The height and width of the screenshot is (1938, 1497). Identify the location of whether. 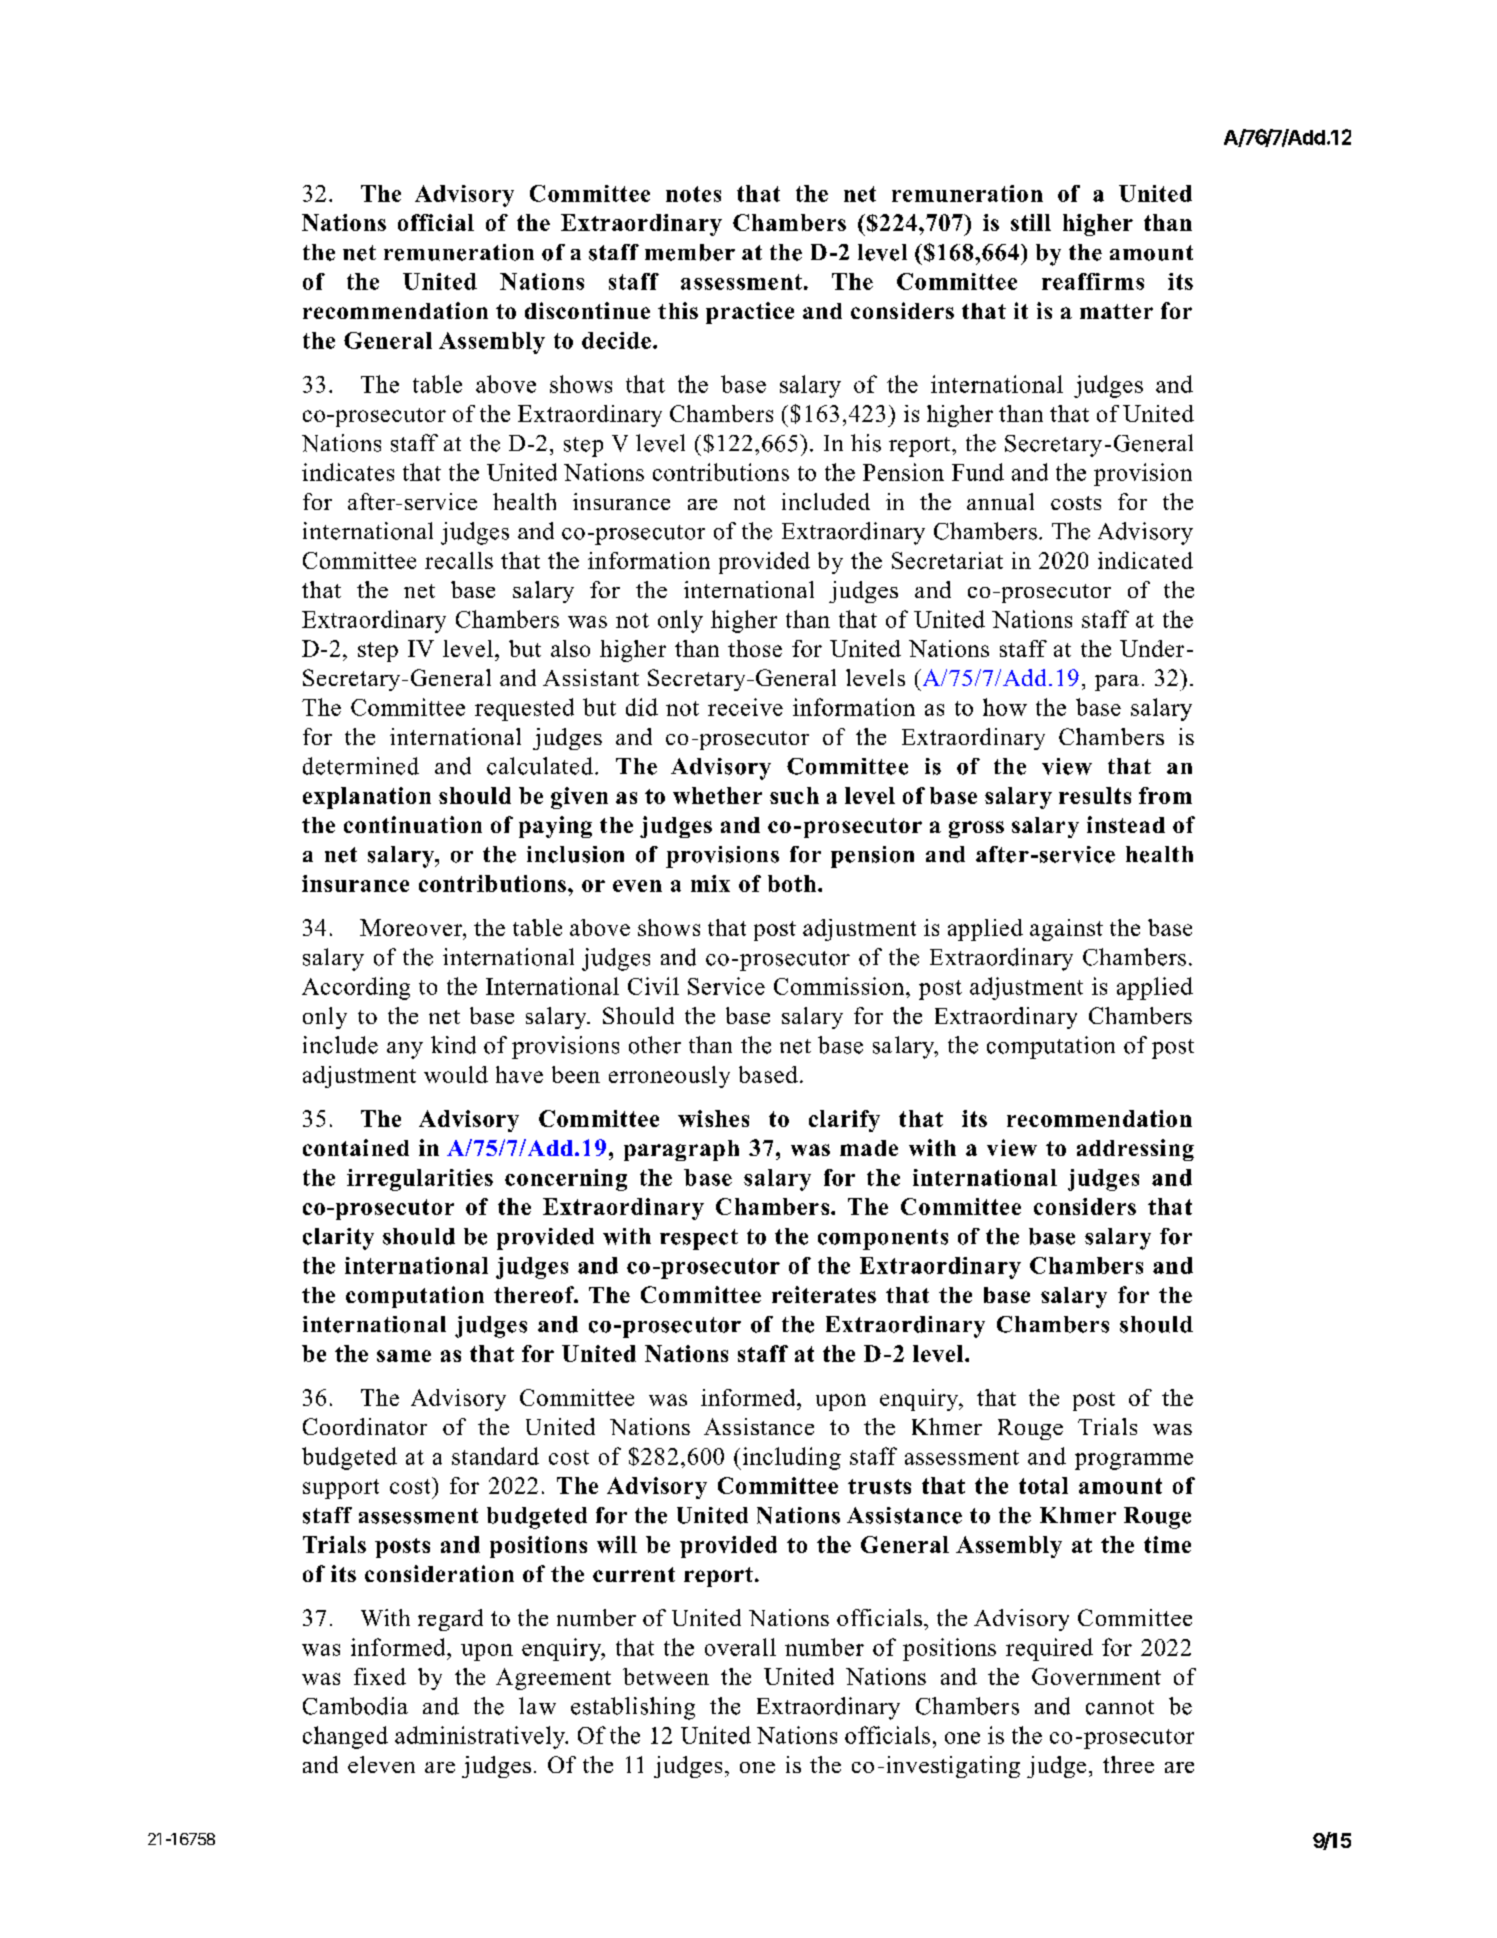
(717, 795).
